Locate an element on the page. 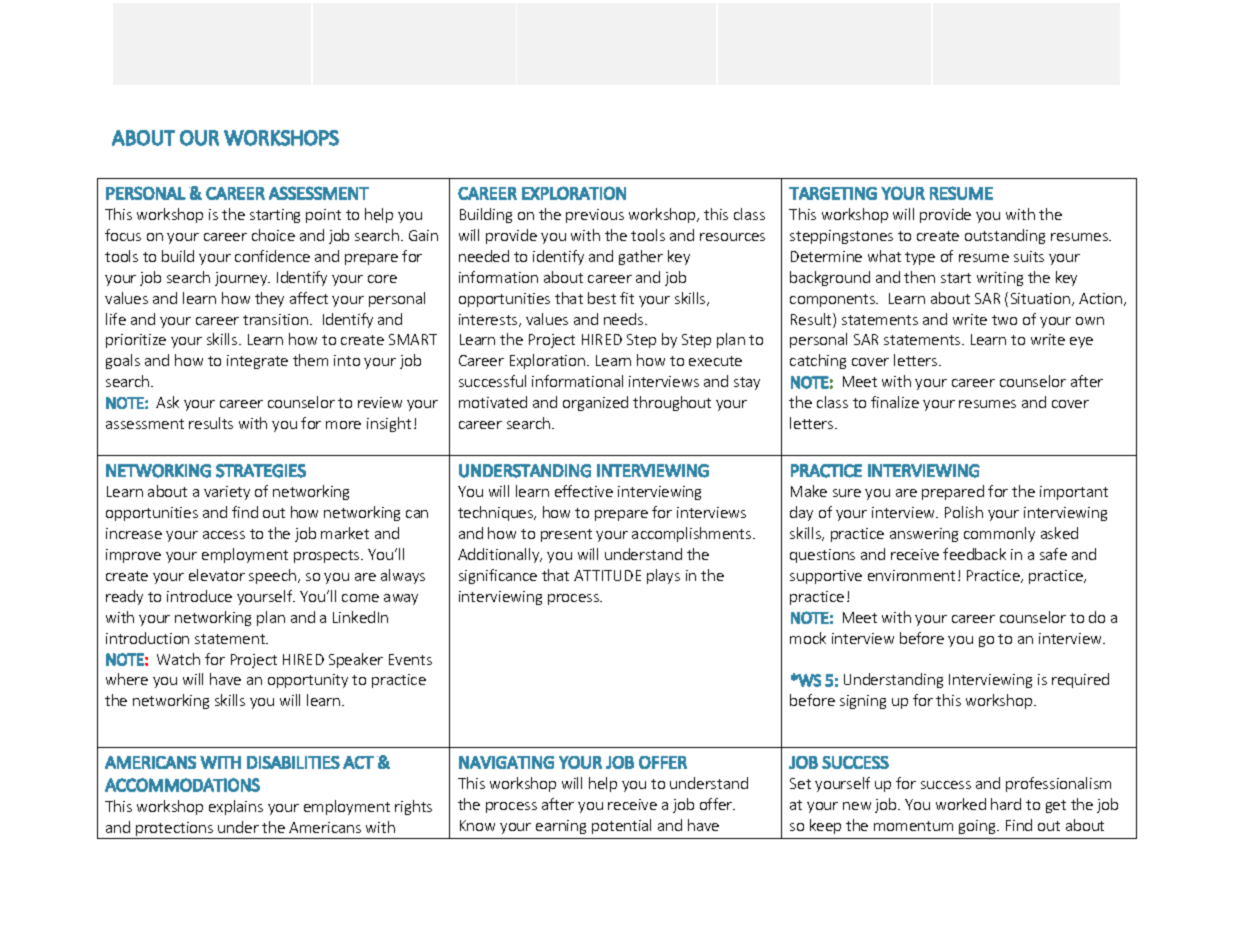  outstanding is located at coordinates (1005, 236).
